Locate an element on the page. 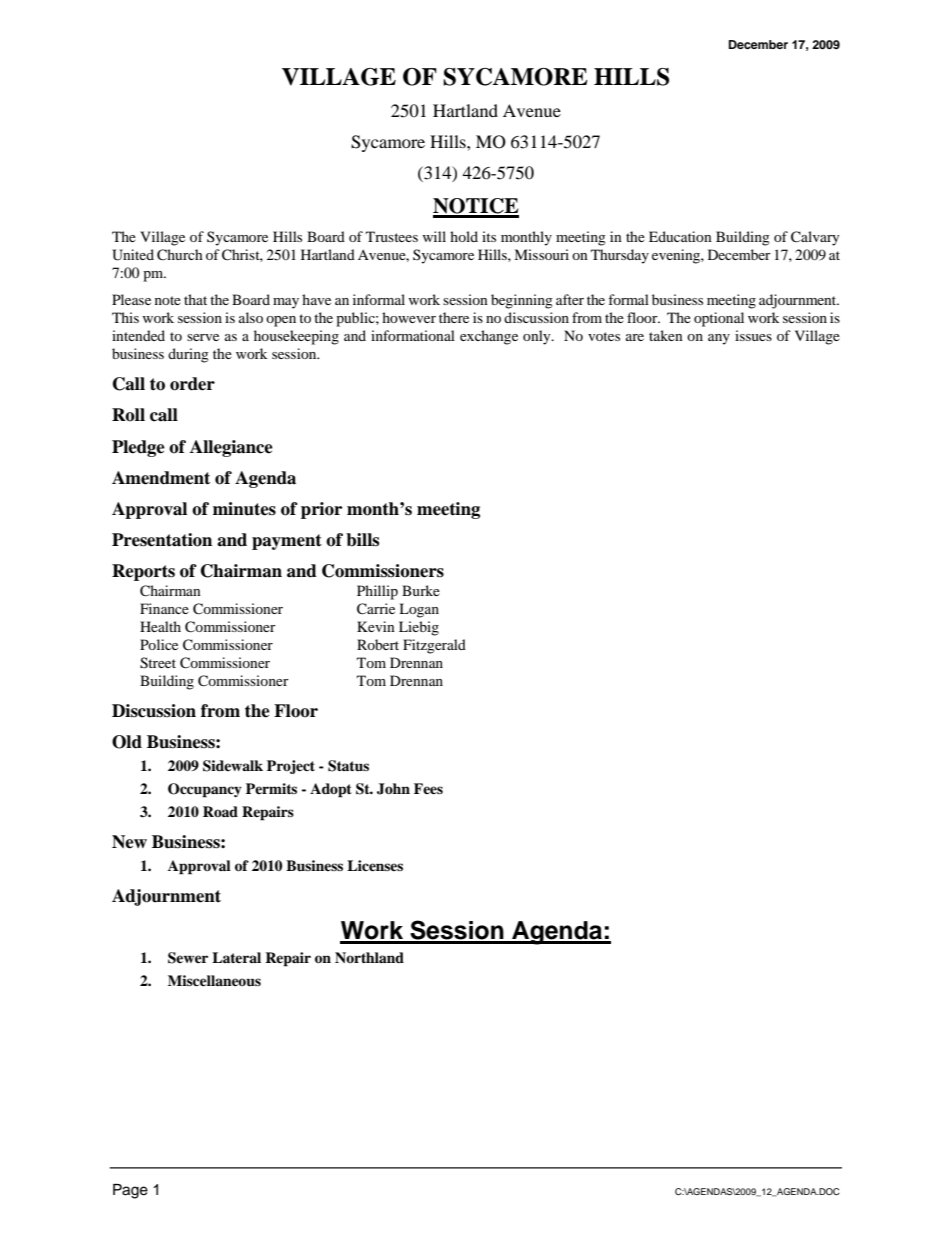 Image resolution: width=952 pixels, height=1233 pixels. Fitzgerald is located at coordinates (434, 646).
